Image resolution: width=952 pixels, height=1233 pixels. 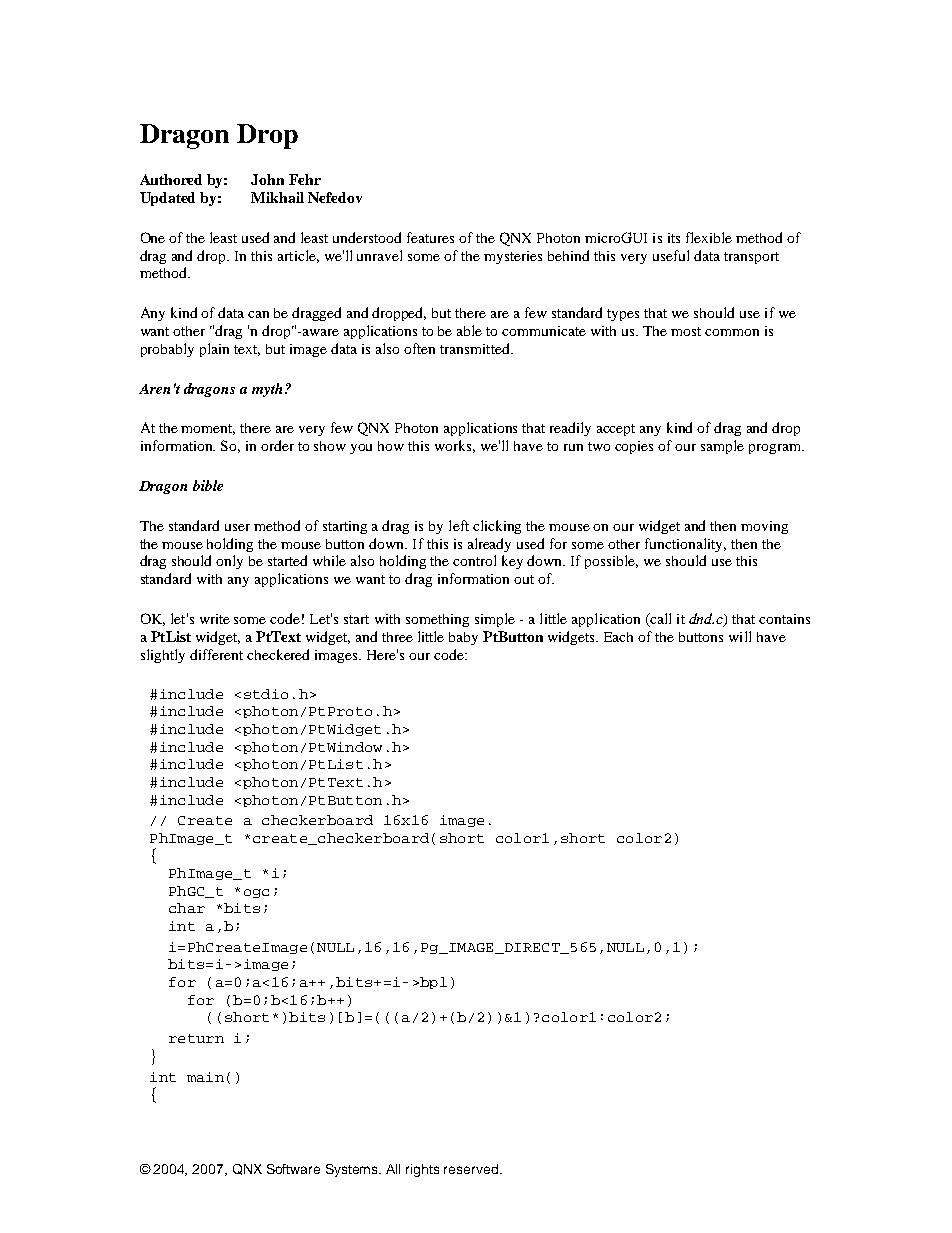 What do you see at coordinates (455, 446) in the image?
I see `works` at bounding box center [455, 446].
